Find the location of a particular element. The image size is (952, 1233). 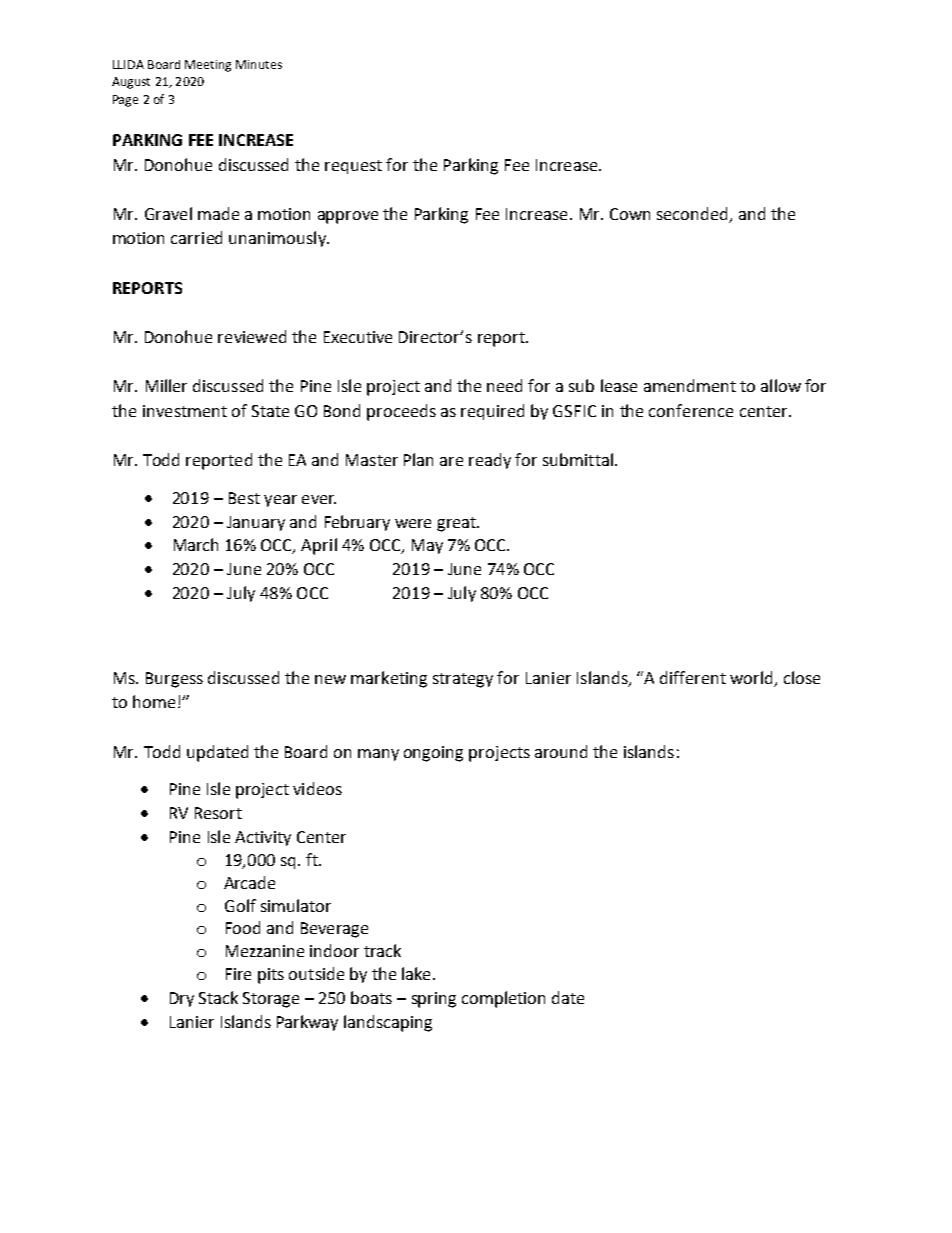

Meeting is located at coordinates (208, 66).
